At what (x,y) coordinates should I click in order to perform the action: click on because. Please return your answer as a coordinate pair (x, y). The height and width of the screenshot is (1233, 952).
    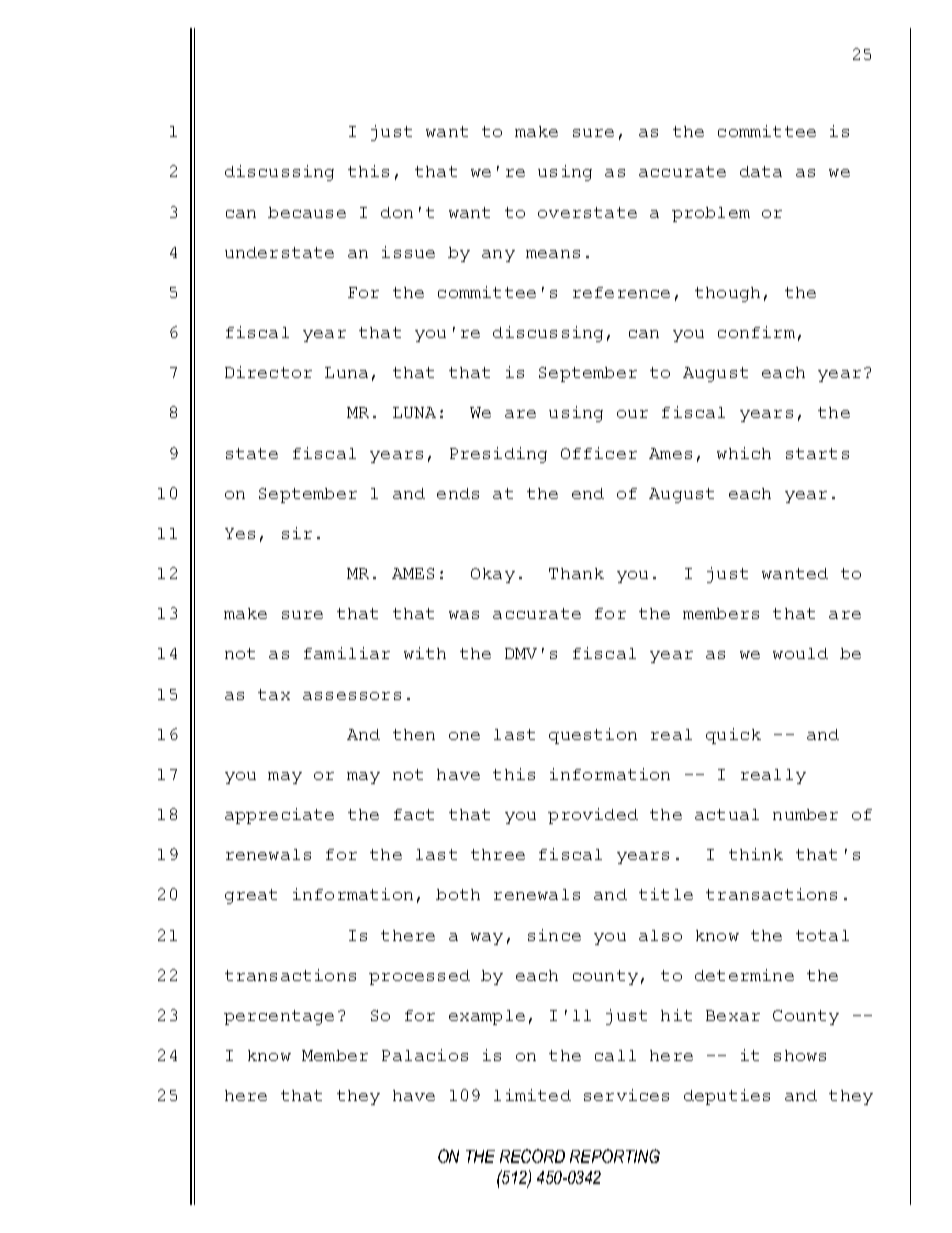
    Looking at the image, I should click on (307, 212).
